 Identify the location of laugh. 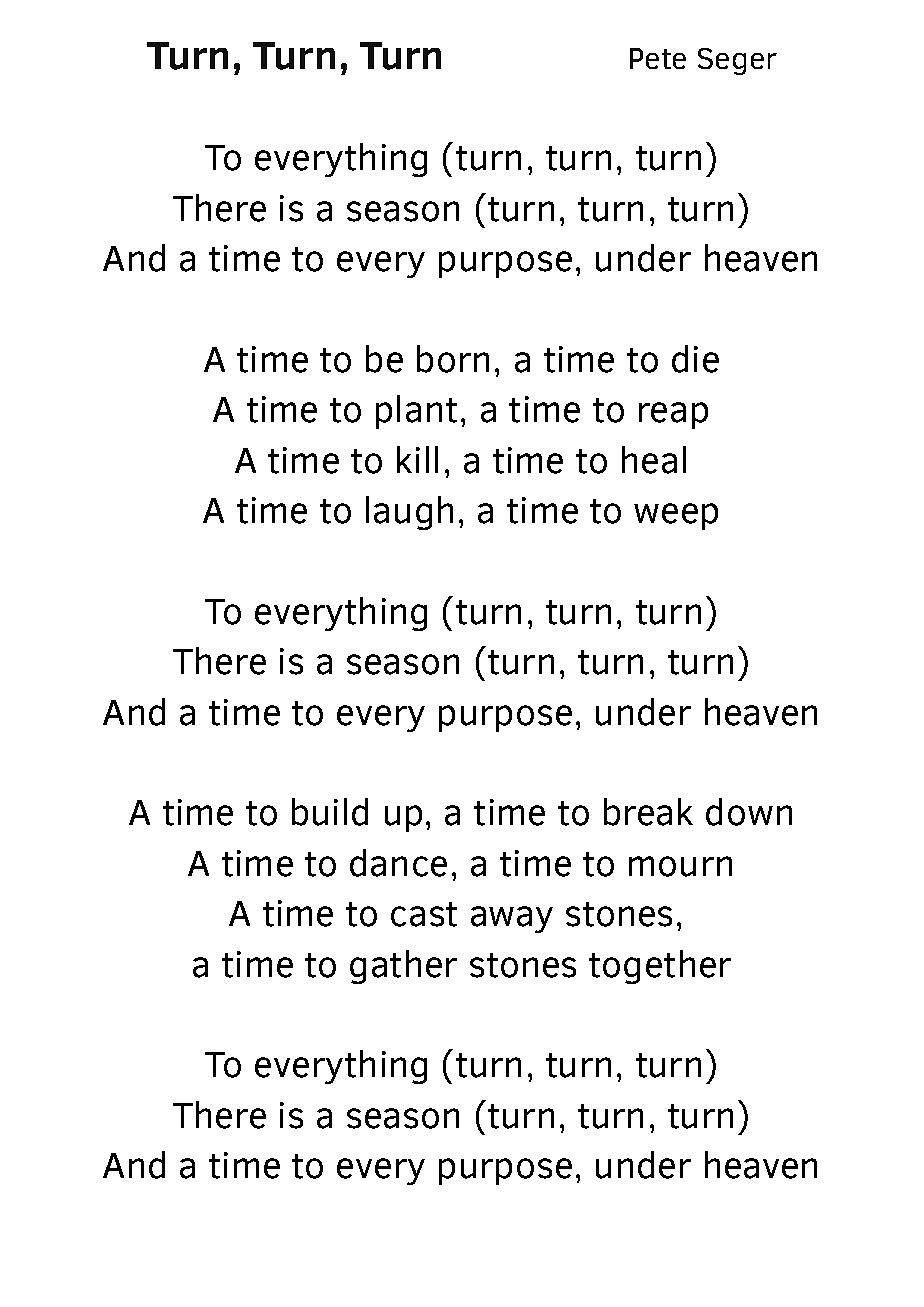
(409, 513).
